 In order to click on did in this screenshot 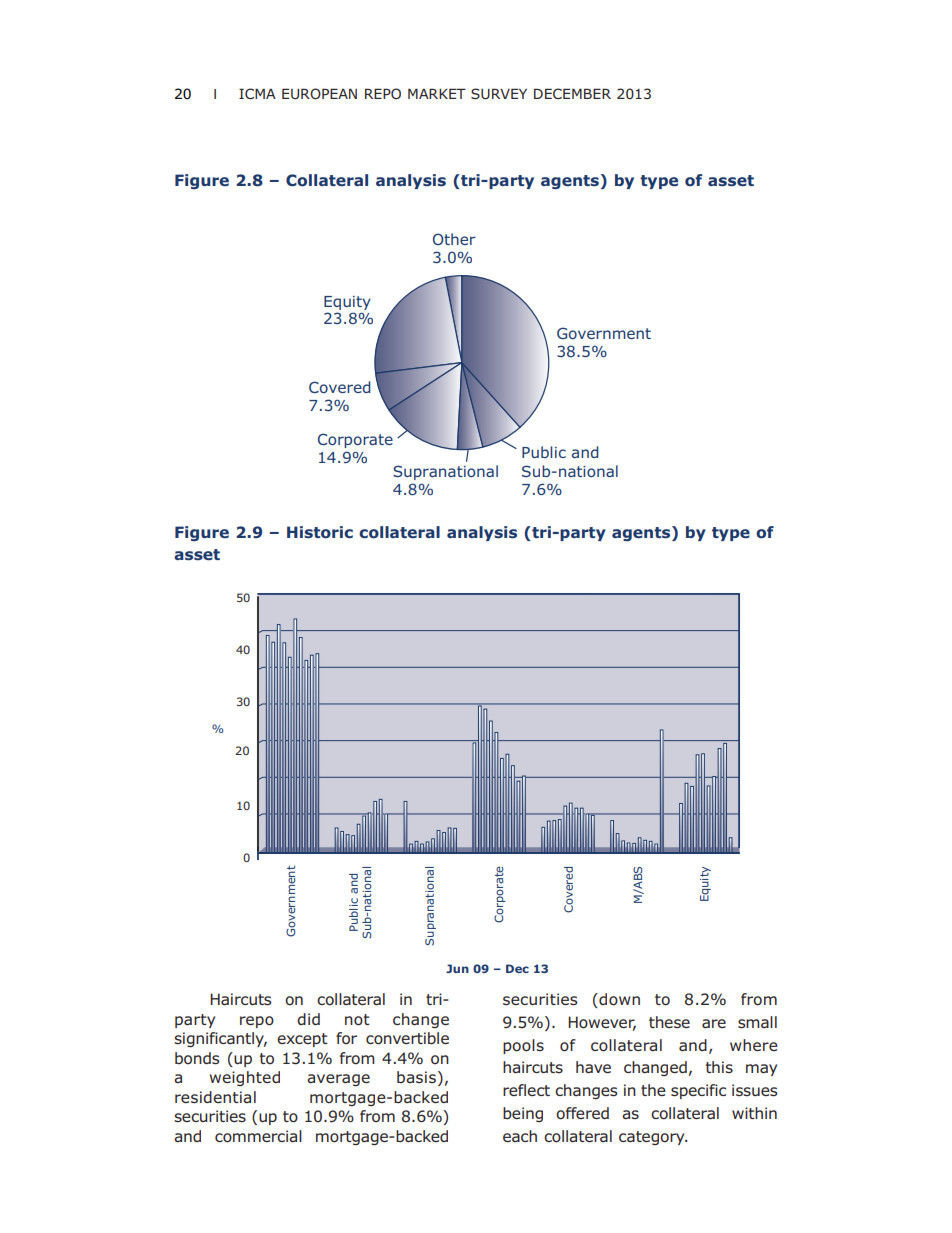, I will do `click(308, 1019)`.
